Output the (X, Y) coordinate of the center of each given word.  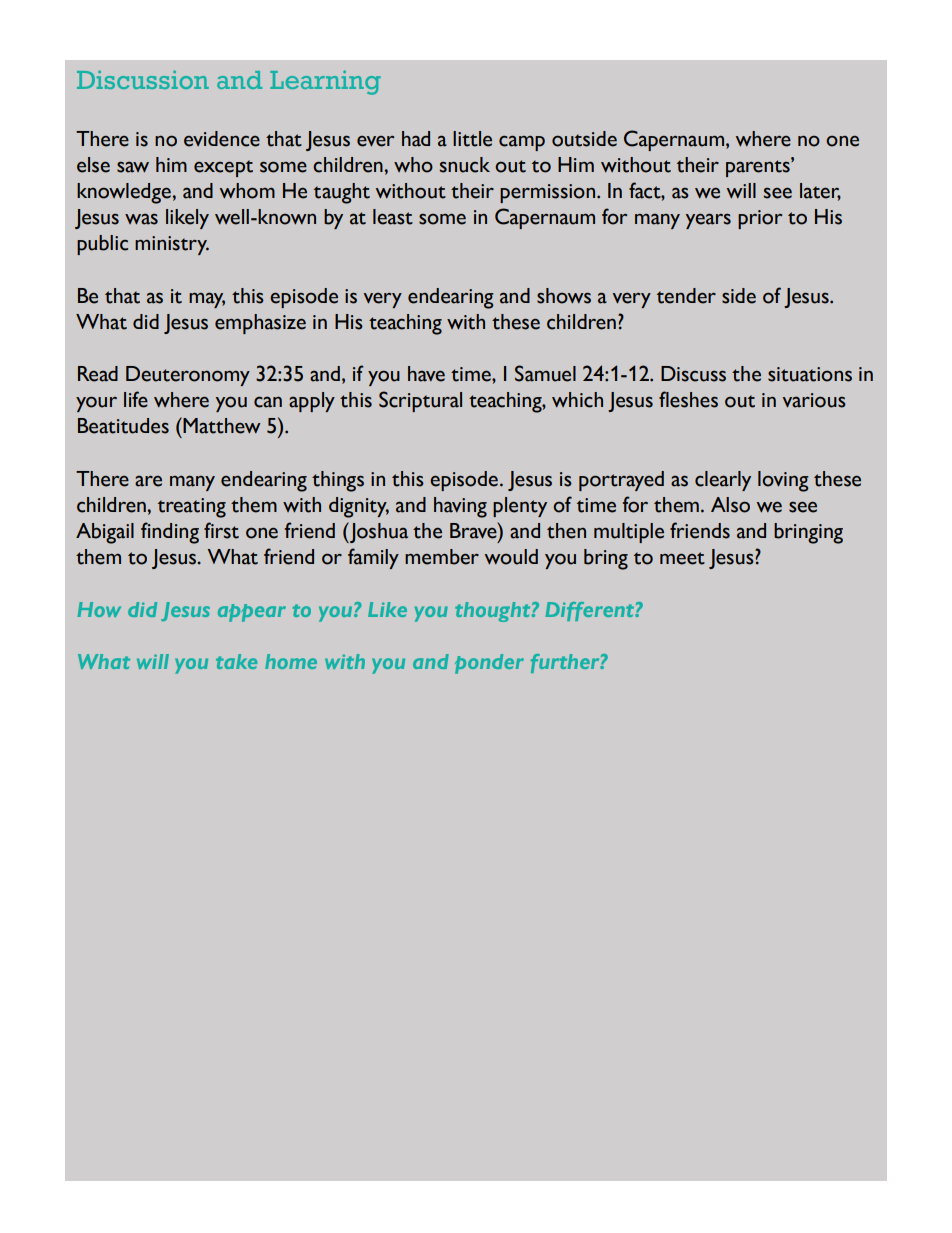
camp (522, 143)
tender (686, 296)
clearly (723, 481)
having (460, 507)
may (207, 300)
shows (564, 296)
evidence (222, 139)
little (472, 139)
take (236, 661)
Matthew (221, 425)
